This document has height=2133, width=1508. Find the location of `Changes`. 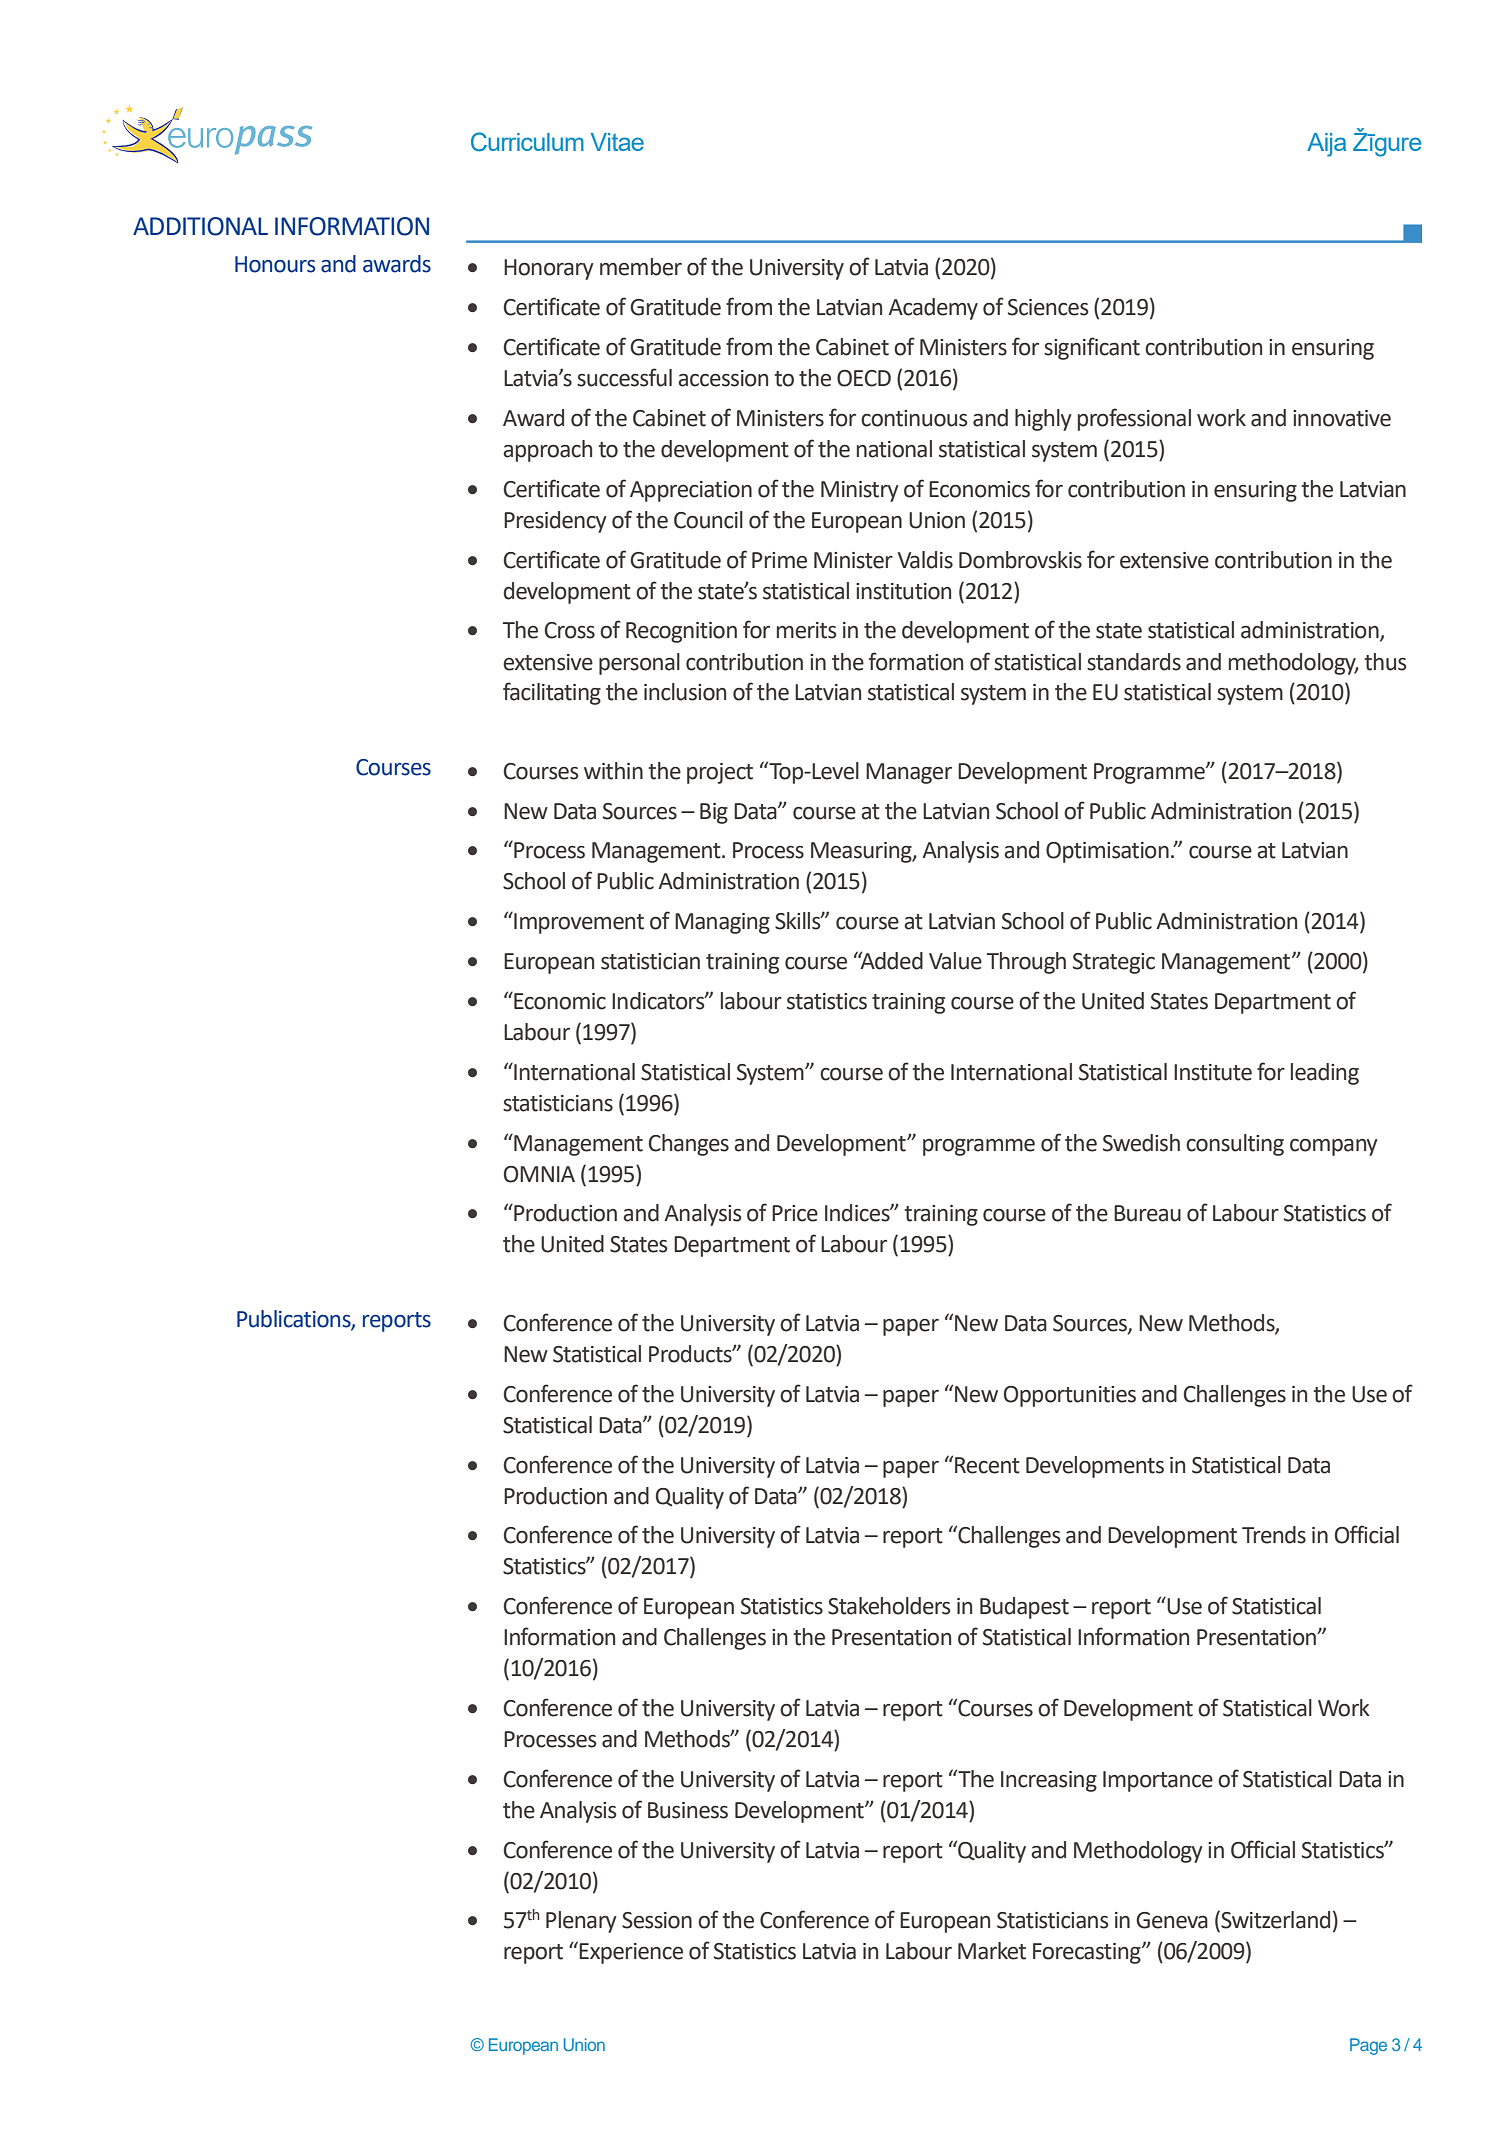

Changes is located at coordinates (689, 1145).
